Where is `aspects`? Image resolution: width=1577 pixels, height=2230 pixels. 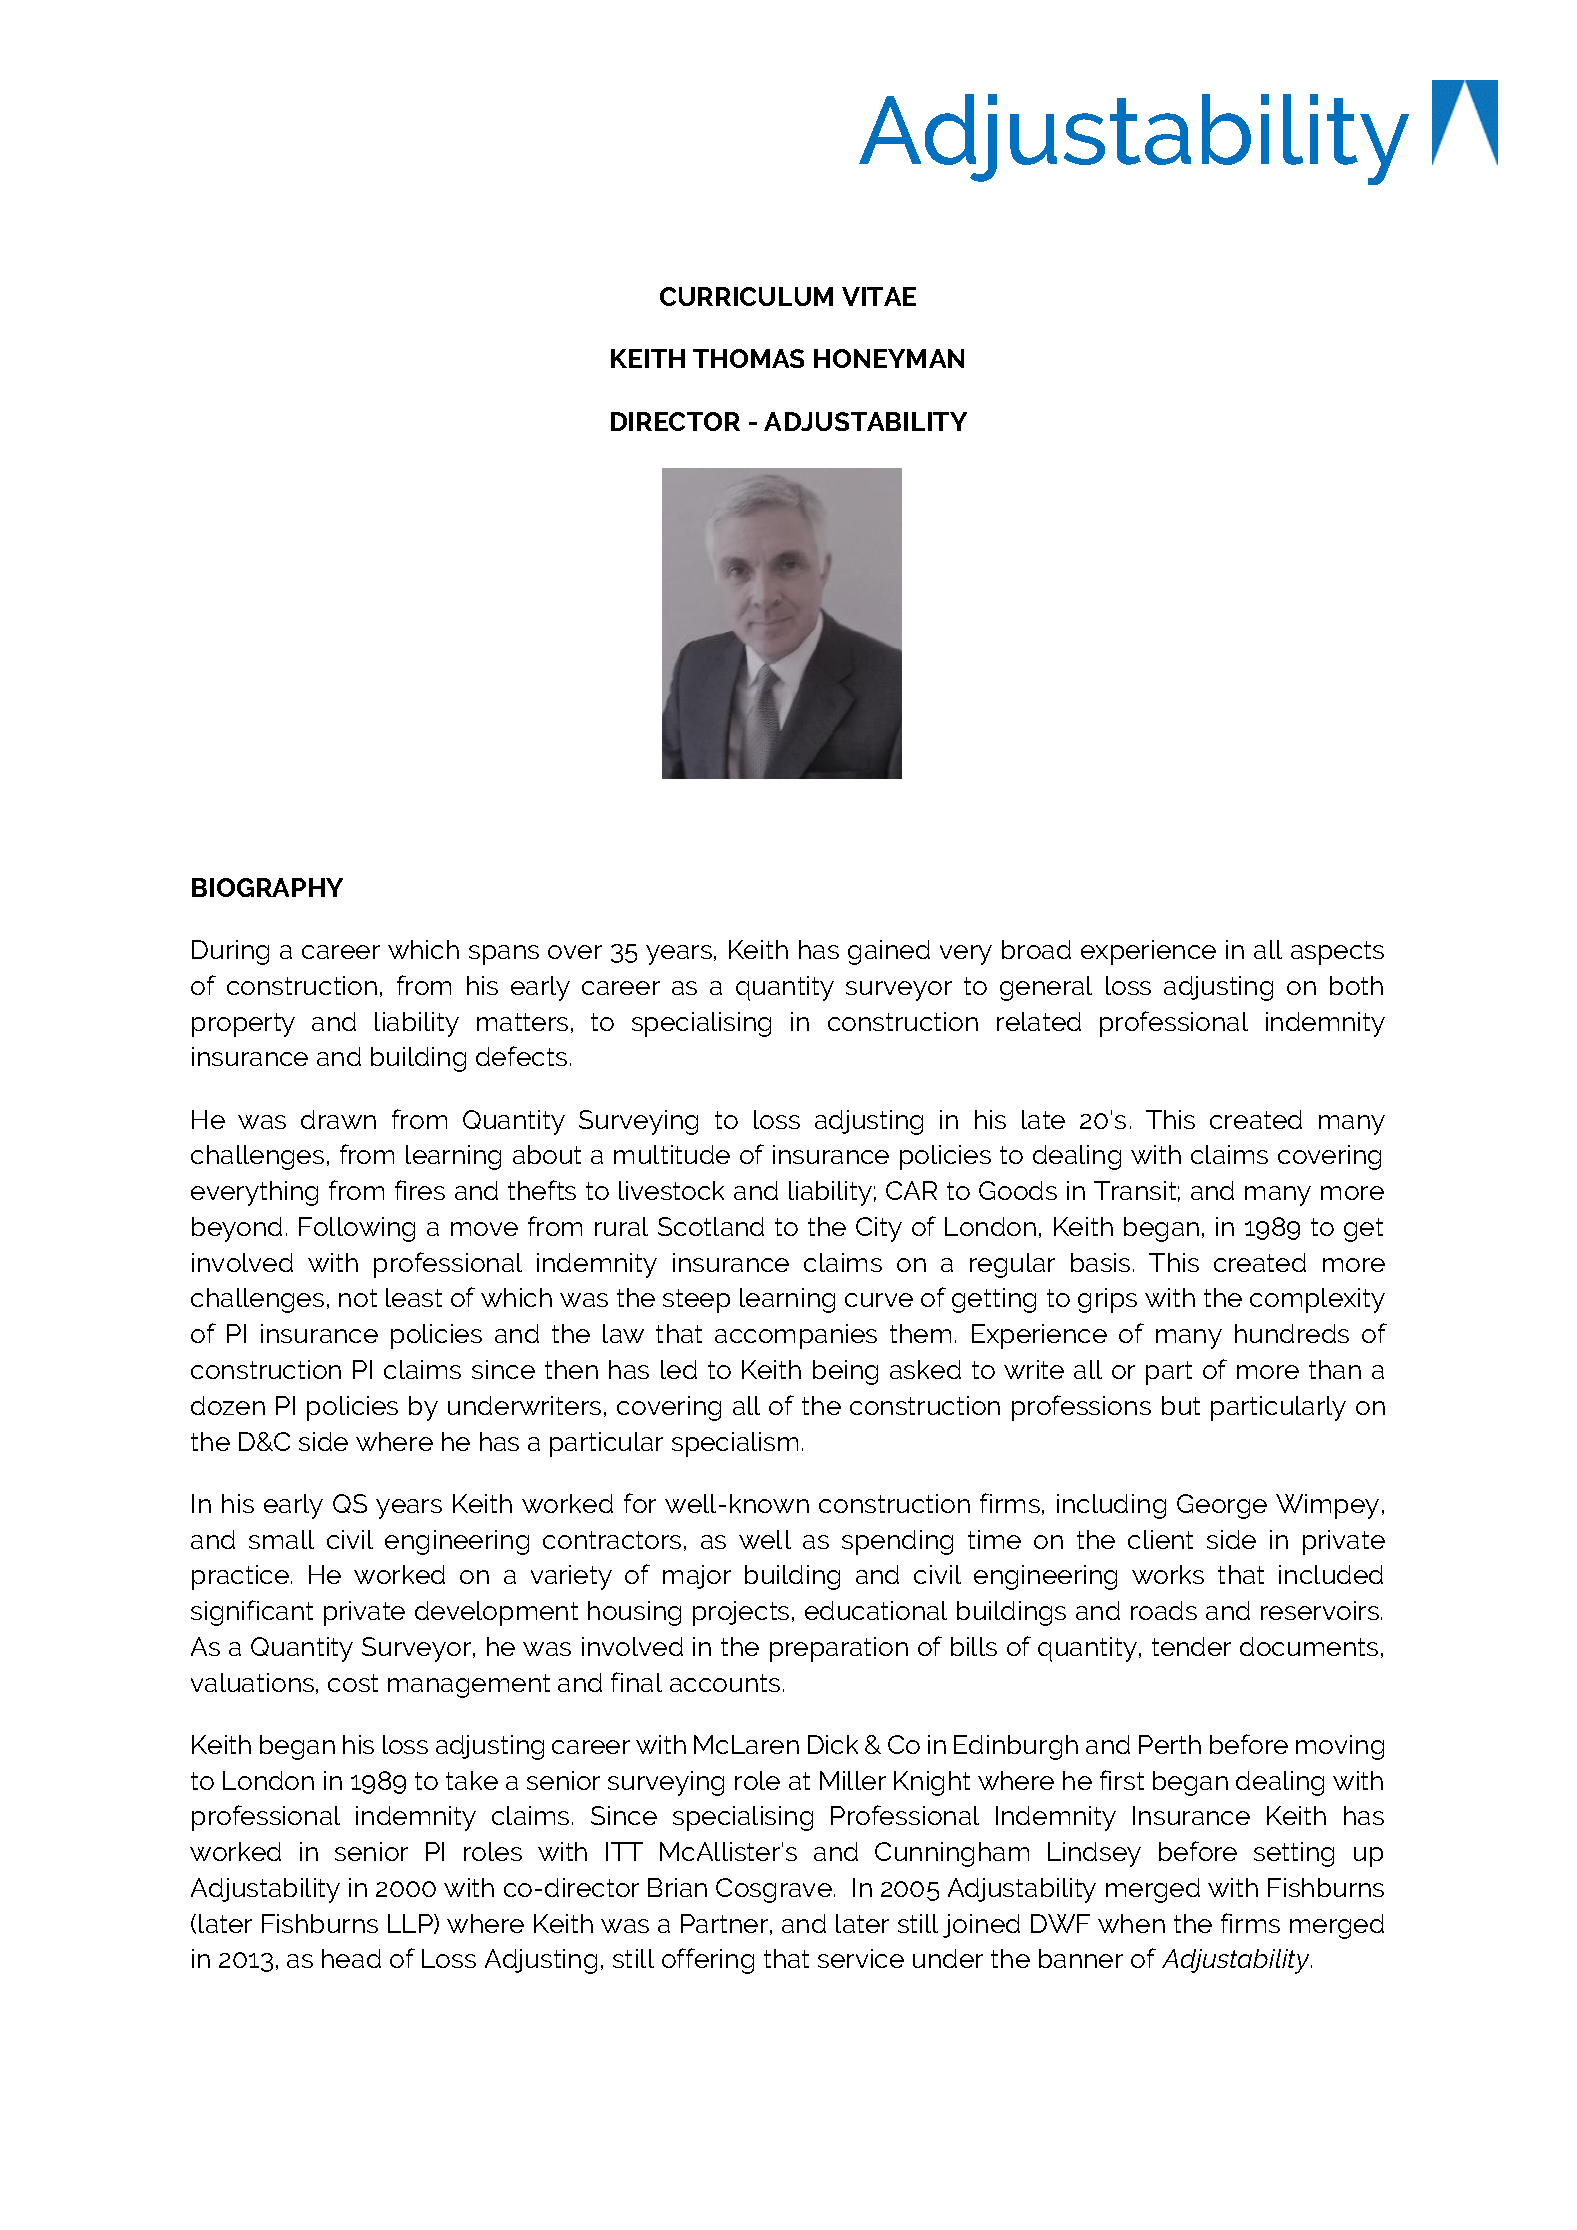
aspects is located at coordinates (1337, 953).
